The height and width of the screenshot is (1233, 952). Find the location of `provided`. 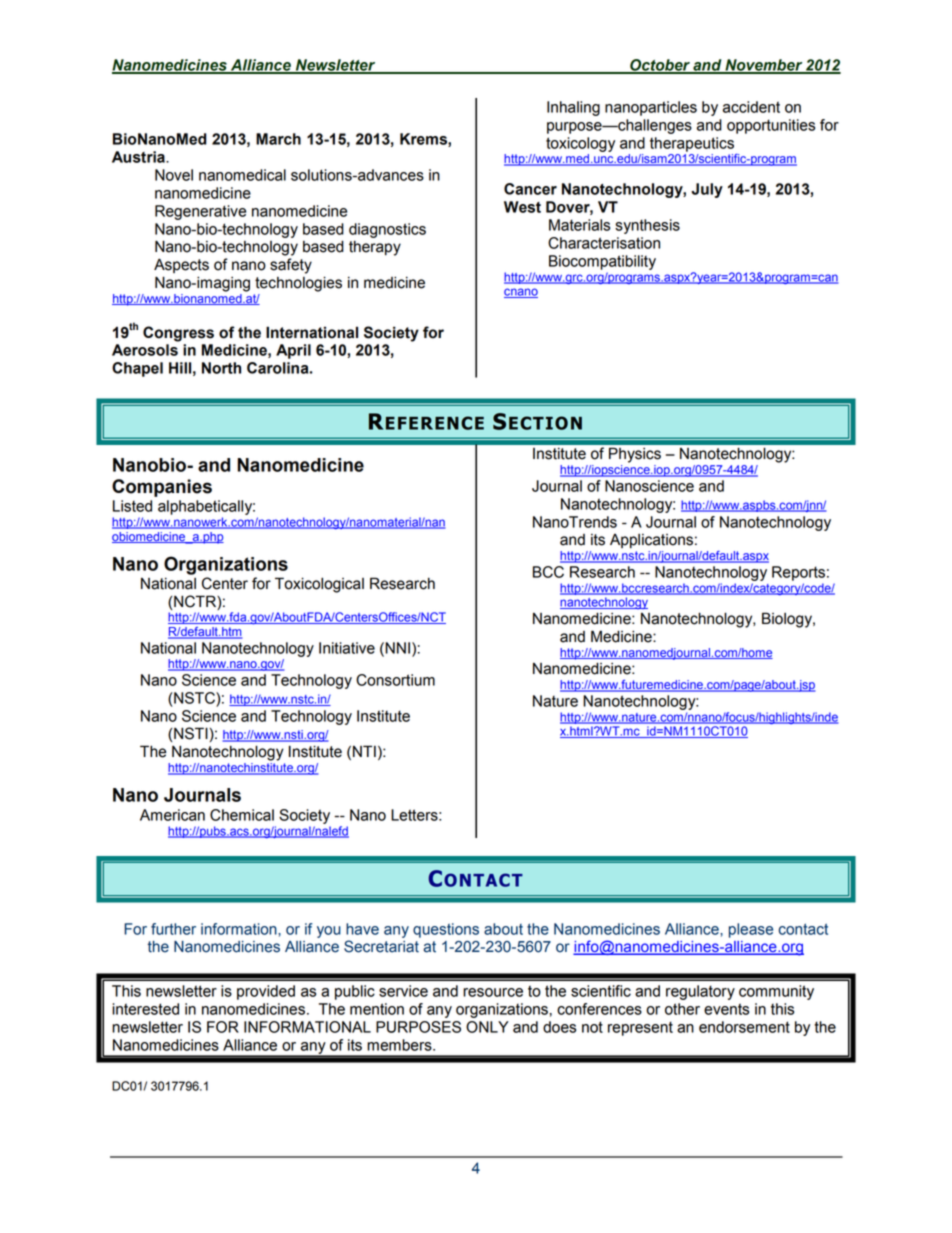

provided is located at coordinates (266, 992).
